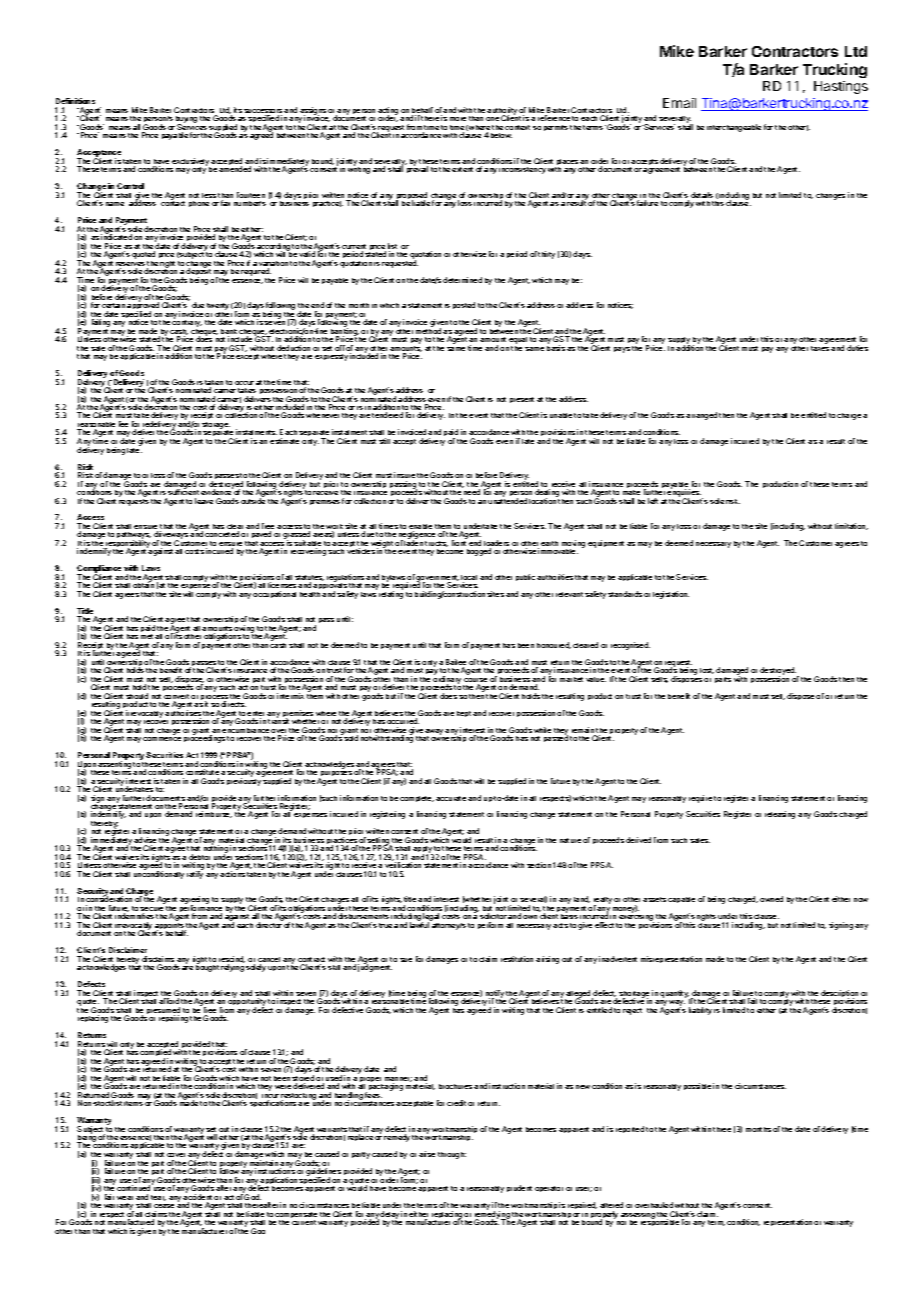  I want to click on cease, so click(164, 1206).
